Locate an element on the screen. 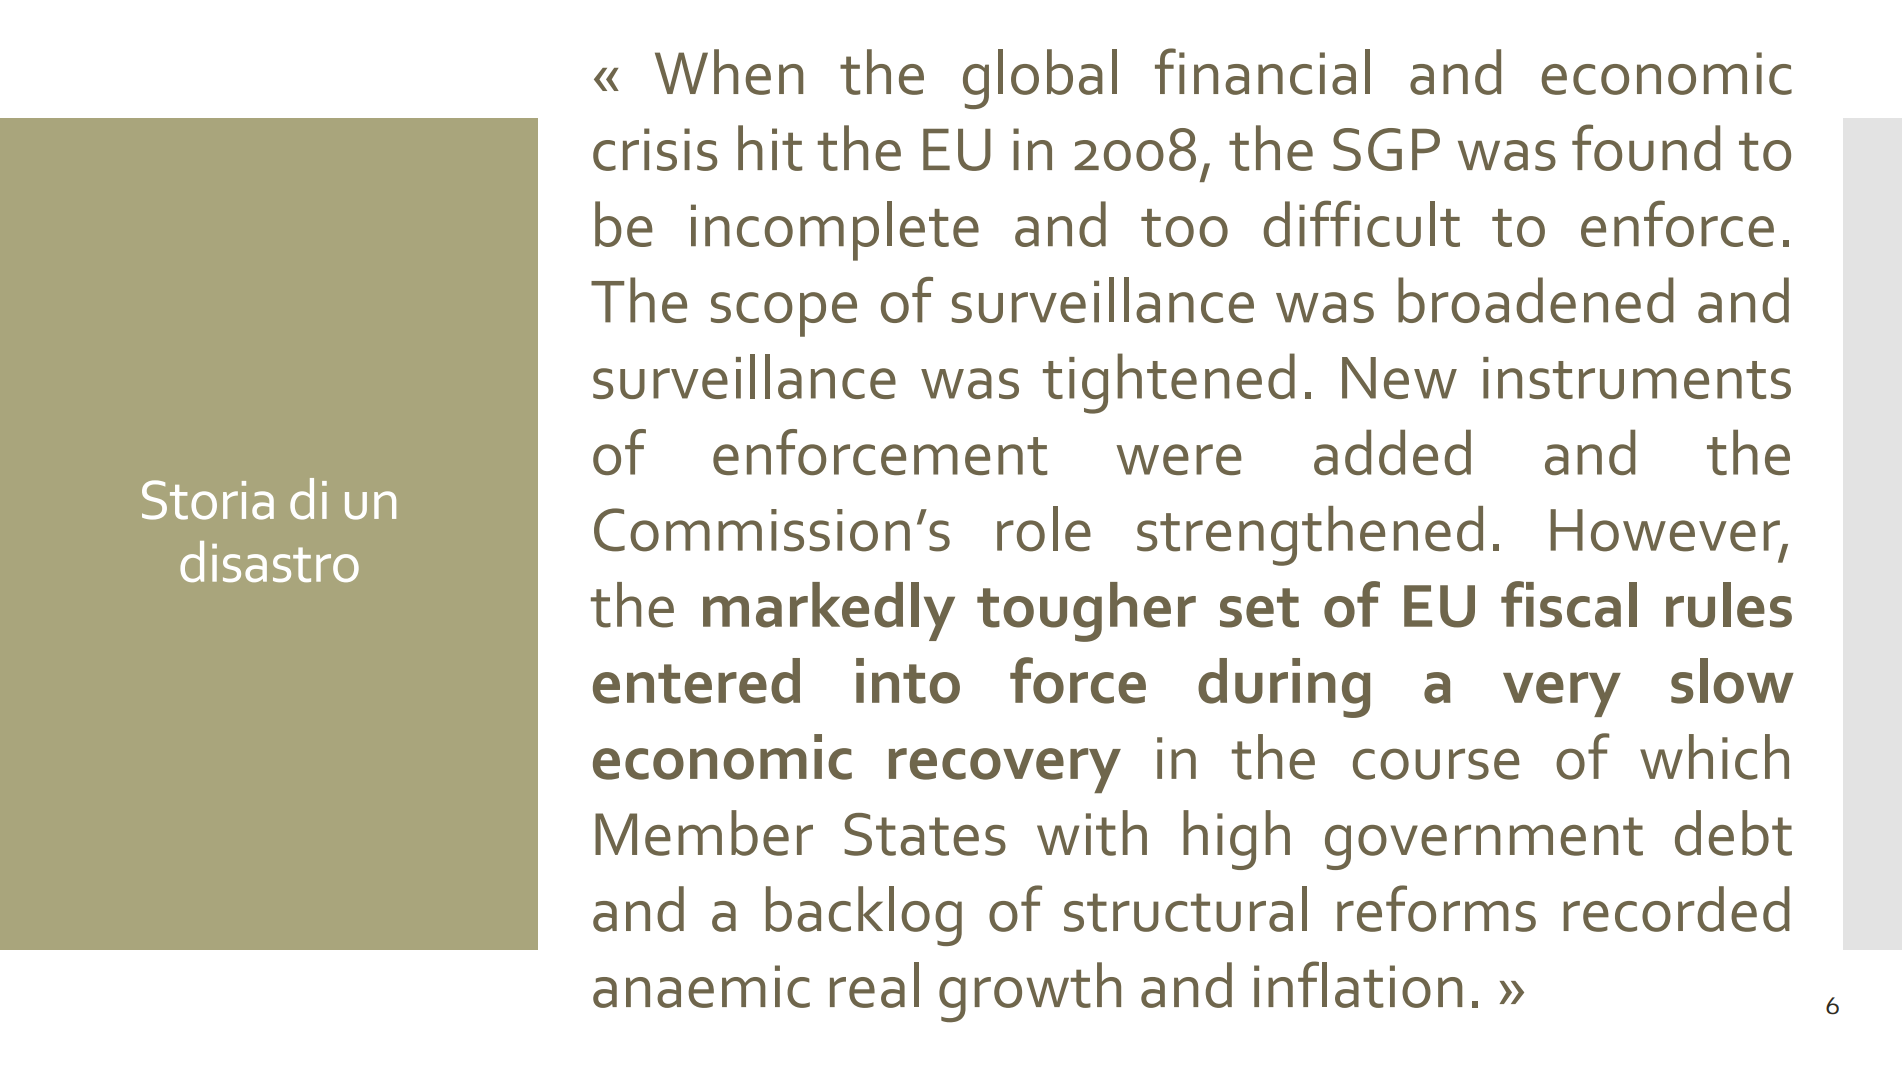 This screenshot has height=1070, width=1902. tightened is located at coordinates (1169, 383).
